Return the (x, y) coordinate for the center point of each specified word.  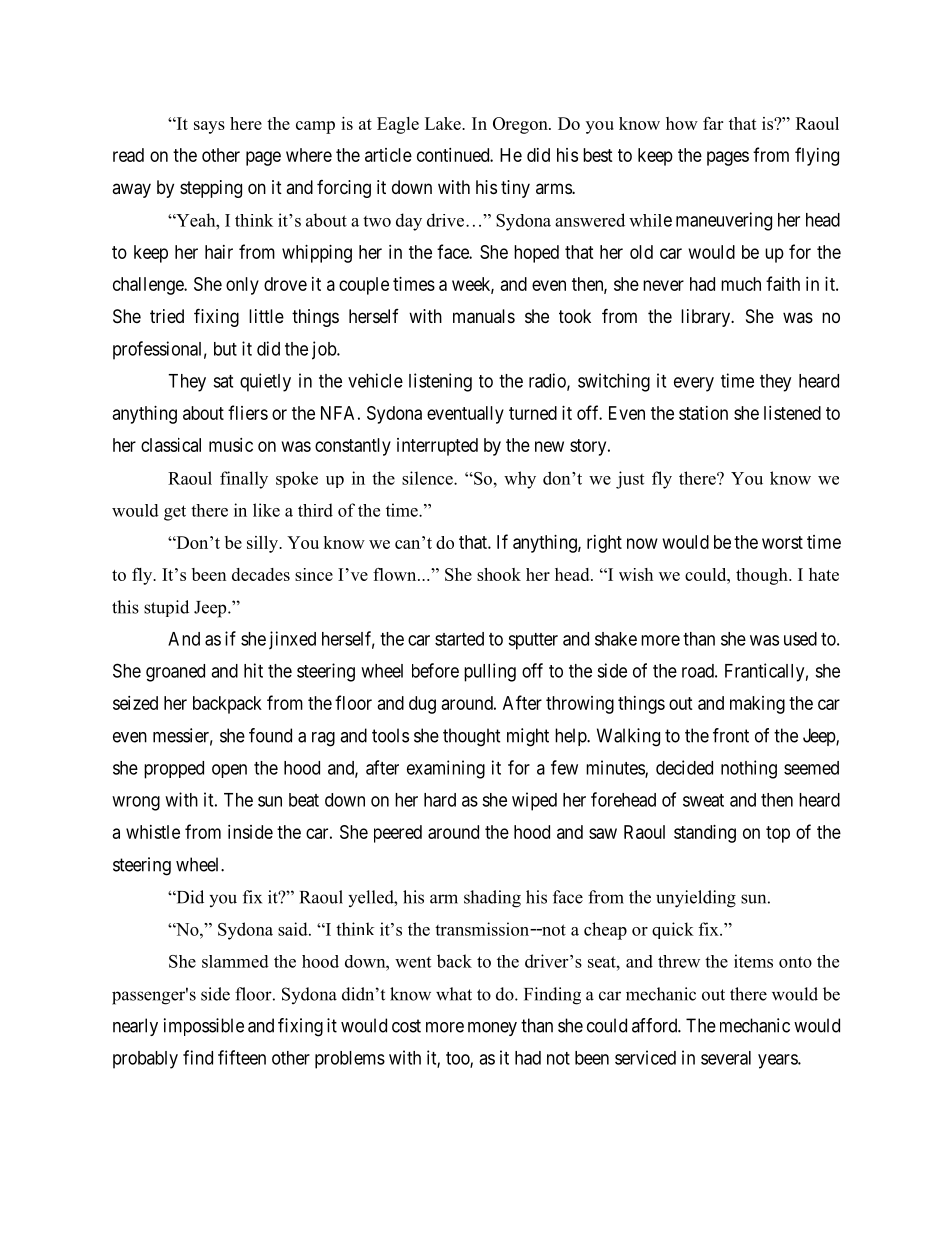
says (209, 127)
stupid (166, 608)
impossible (204, 1027)
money (492, 1029)
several (726, 1058)
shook (499, 574)
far (713, 123)
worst (782, 542)
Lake (444, 123)
